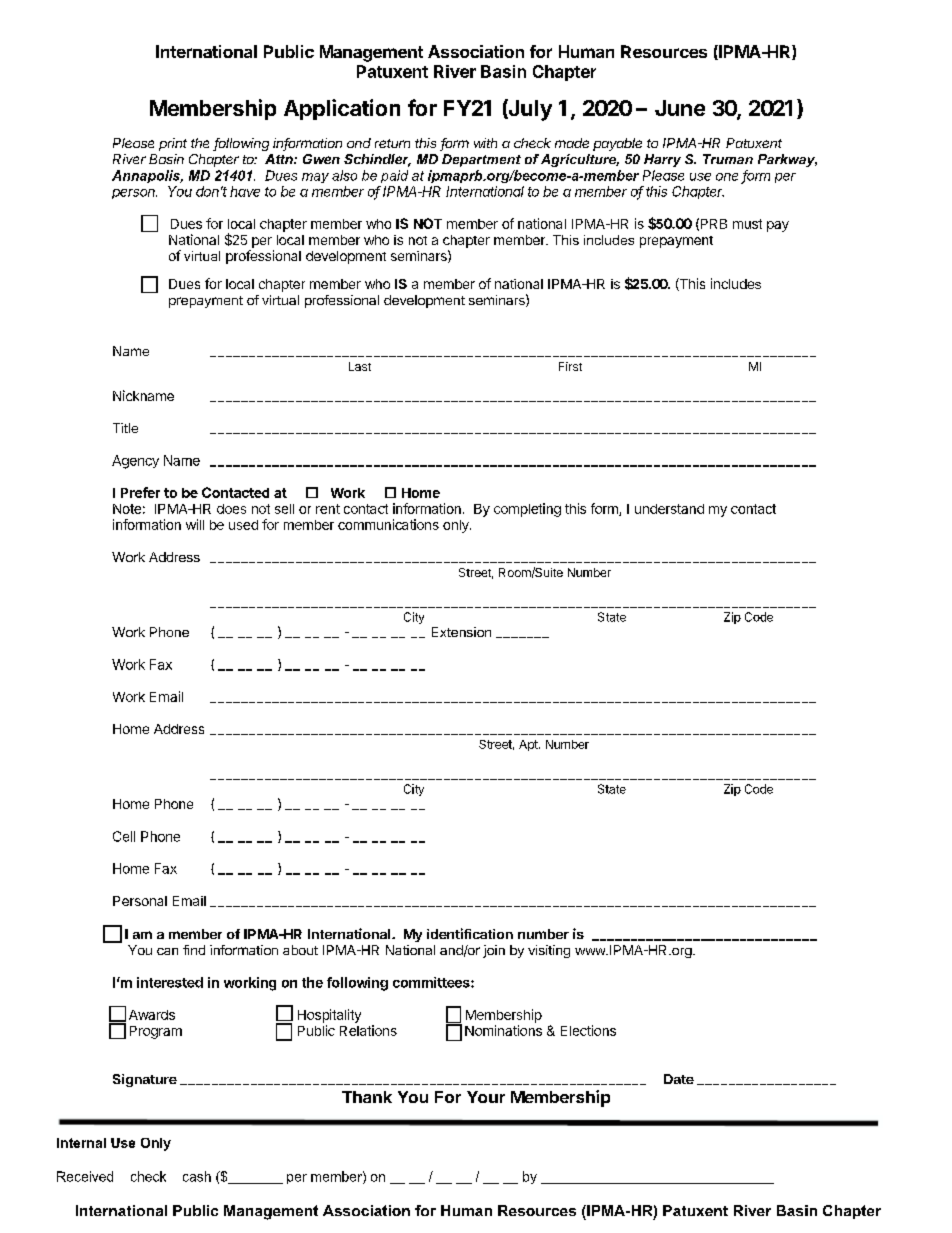 Image resolution: width=952 pixels, height=1233 pixels. I want to click on Your, so click(486, 1097).
